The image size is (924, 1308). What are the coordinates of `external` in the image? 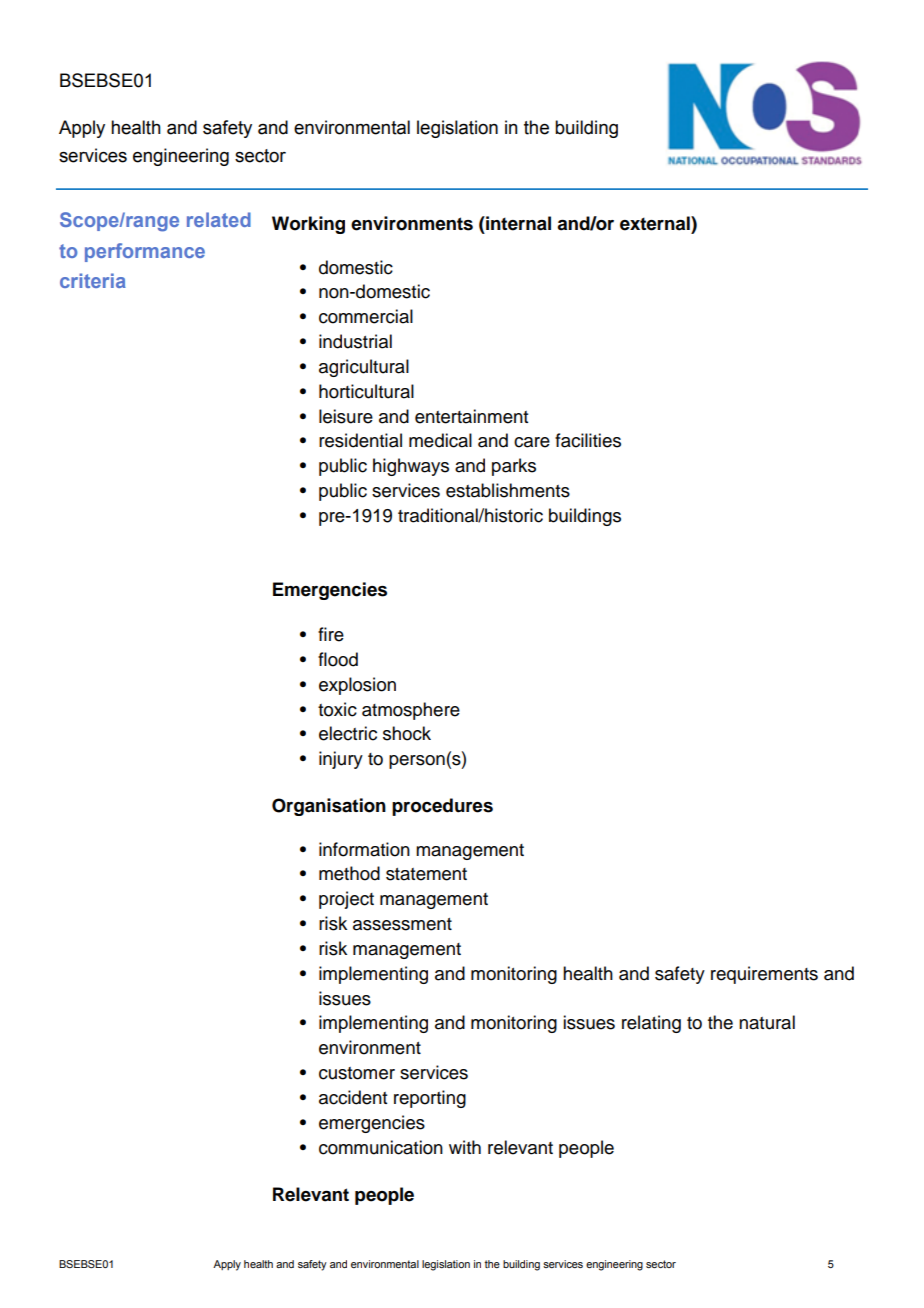 It's located at (656, 223).
